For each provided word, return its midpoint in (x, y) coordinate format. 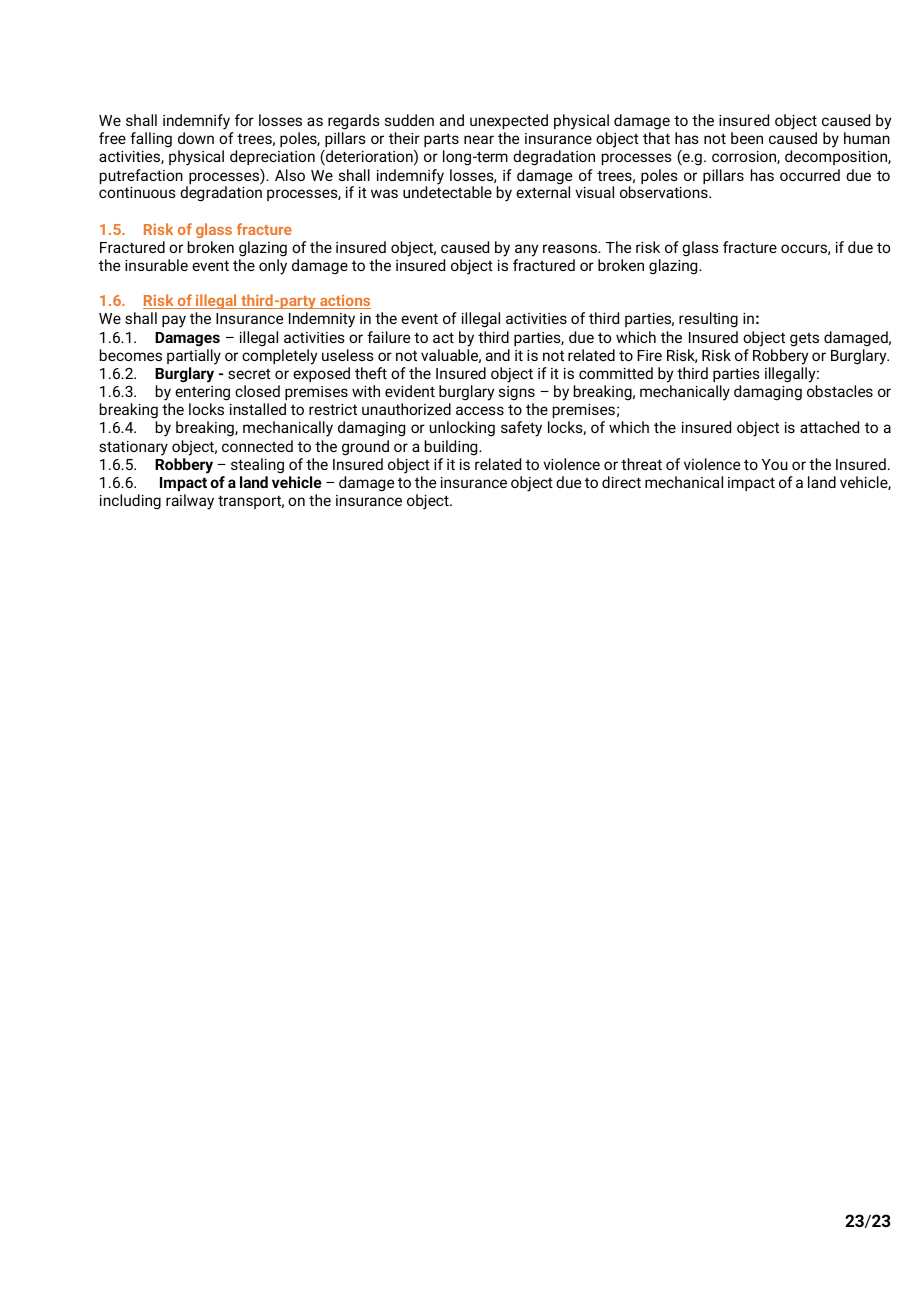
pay (174, 321)
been (747, 138)
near (479, 139)
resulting (708, 320)
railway (190, 502)
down (196, 138)
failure (388, 337)
